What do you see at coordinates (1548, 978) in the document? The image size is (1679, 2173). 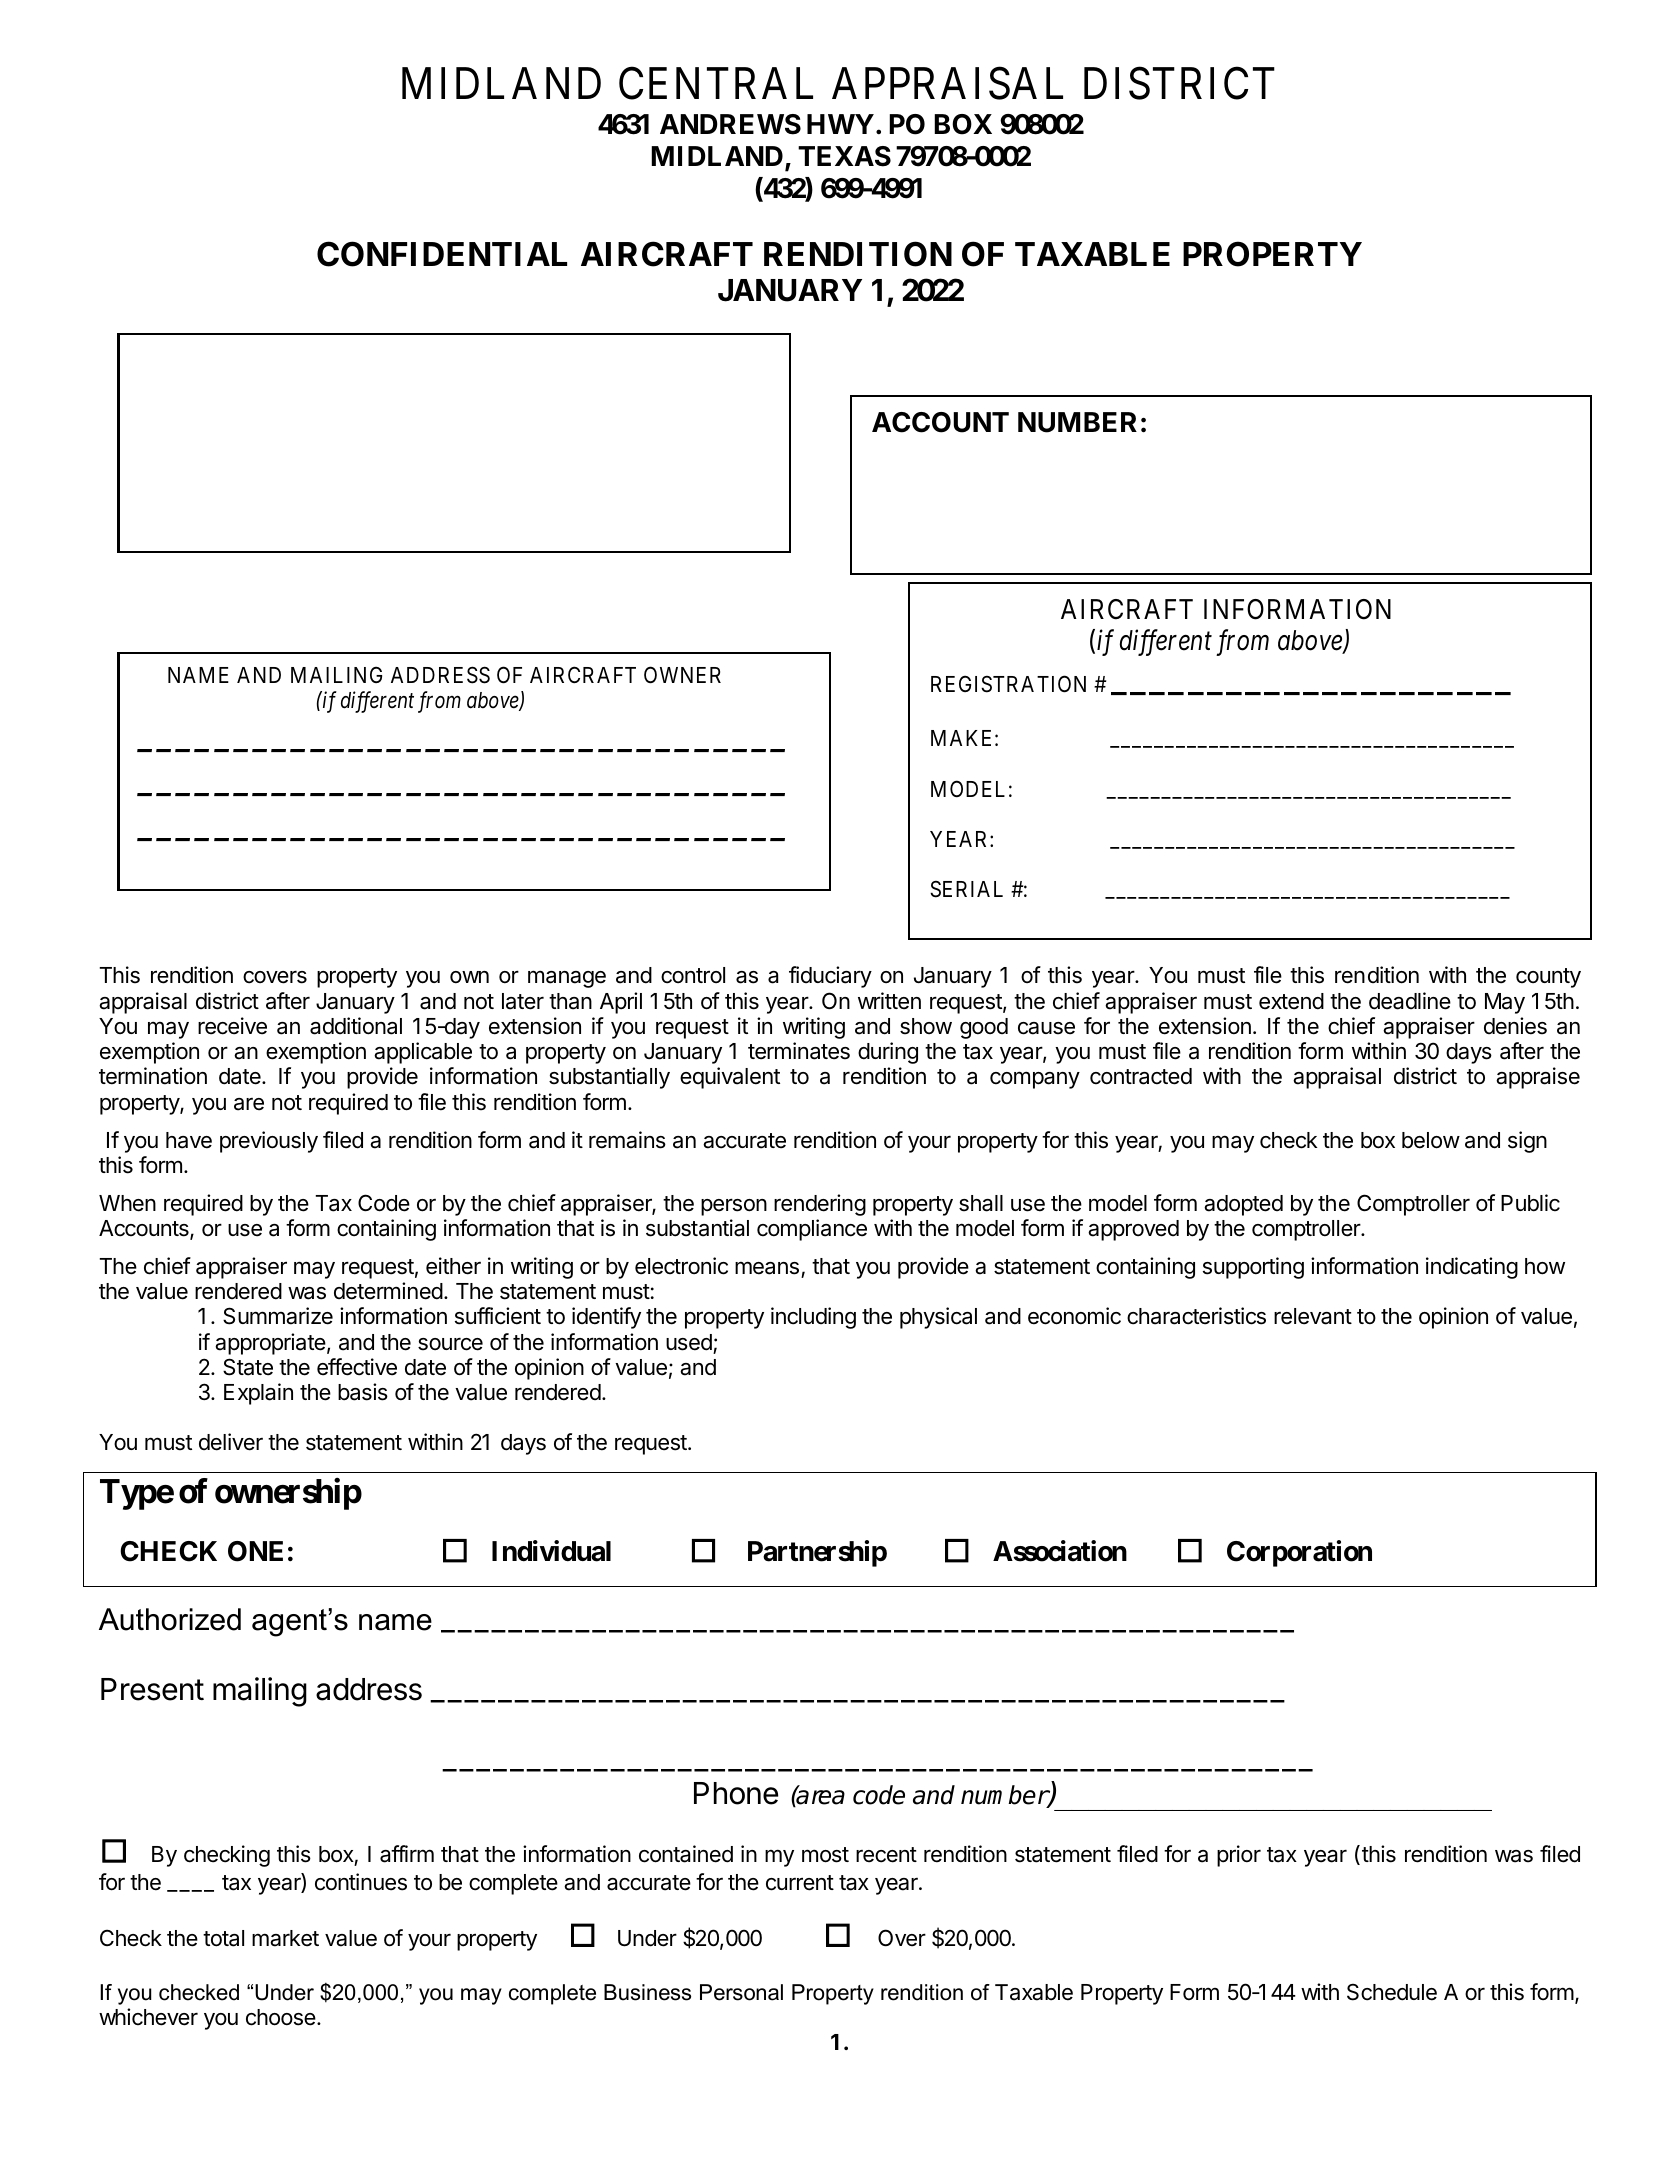 I see `county` at bounding box center [1548, 978].
